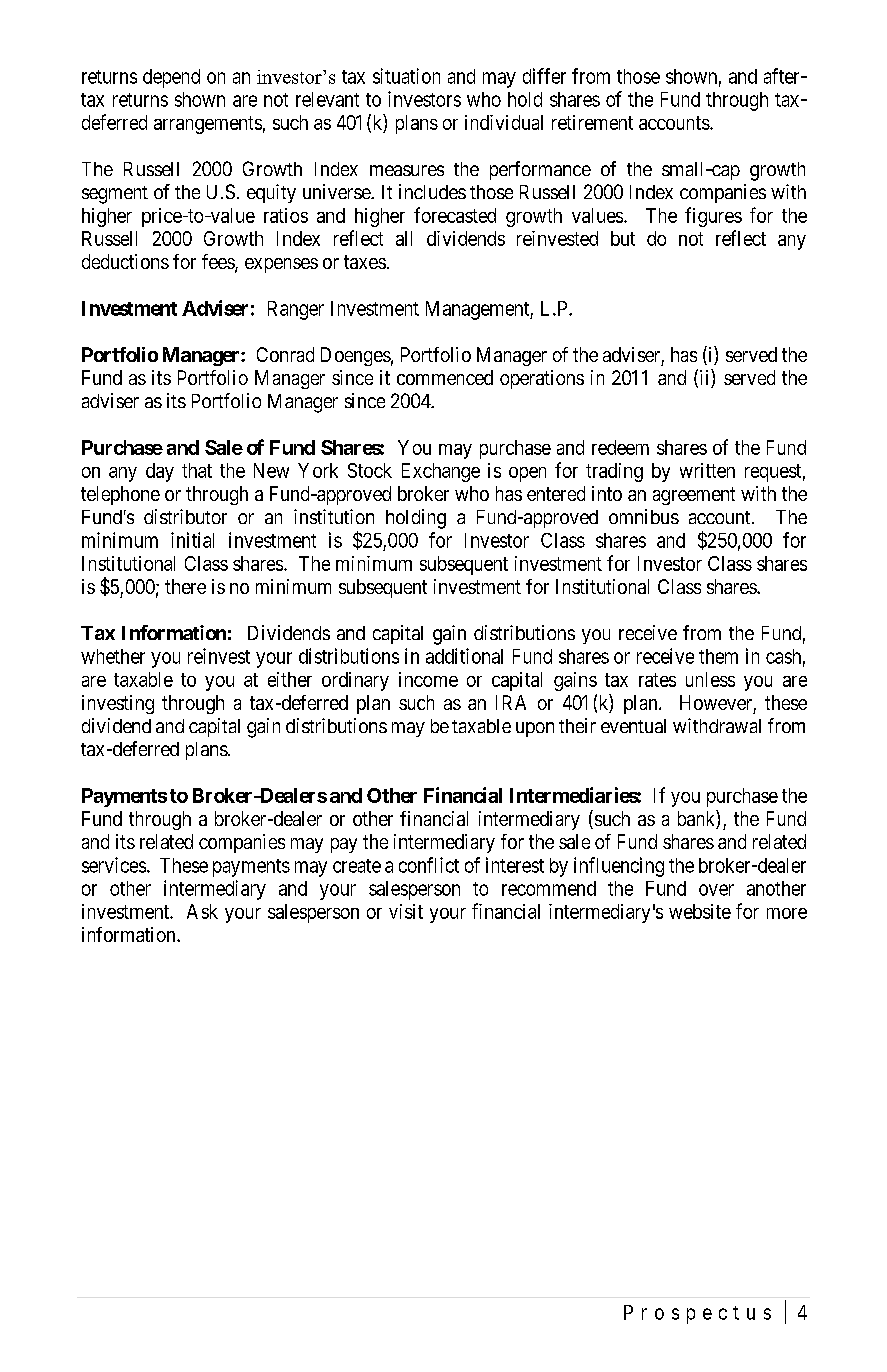 The height and width of the image is (1372, 887). What do you see at coordinates (406, 76) in the image?
I see `situation` at bounding box center [406, 76].
